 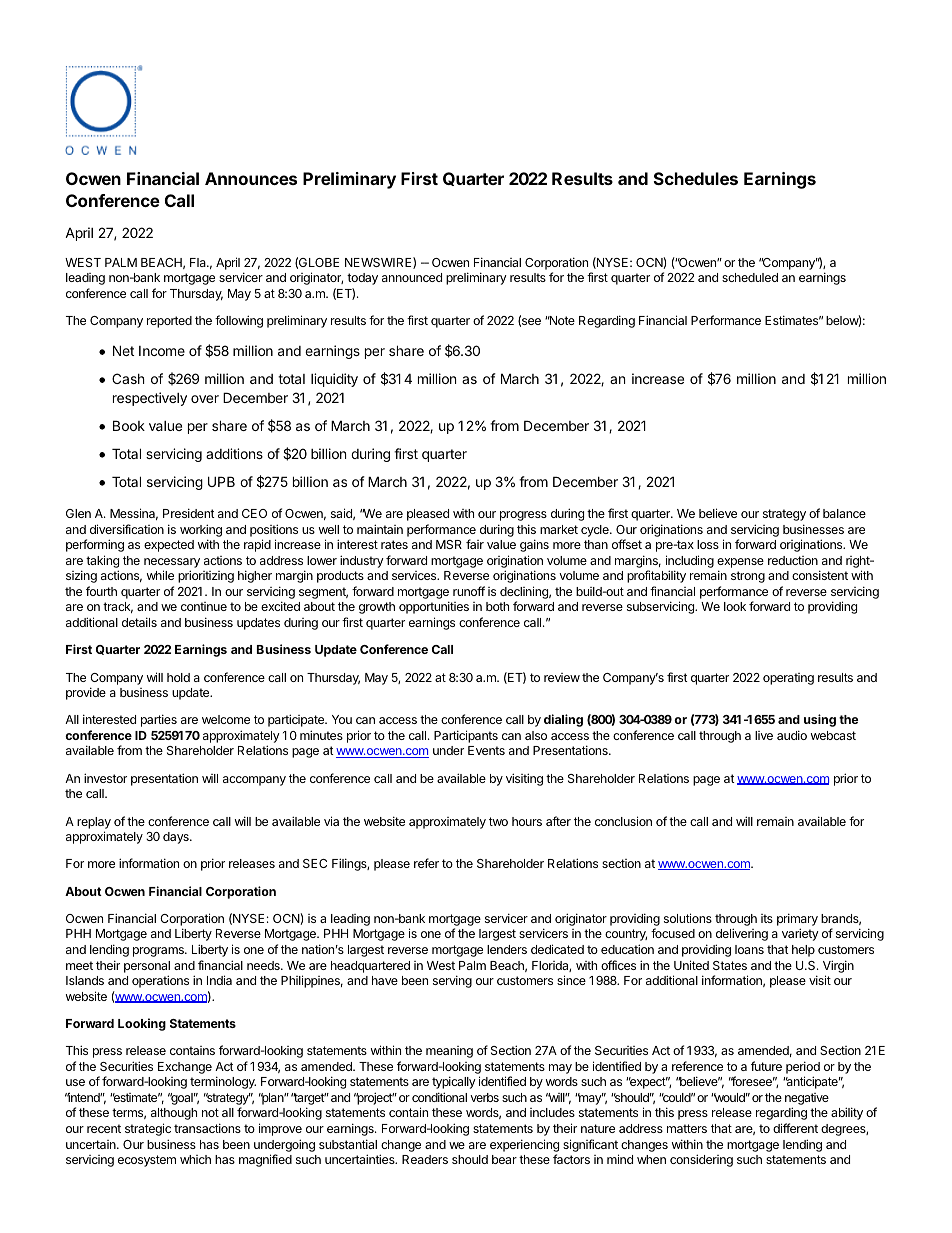 I want to click on while, so click(x=160, y=575).
